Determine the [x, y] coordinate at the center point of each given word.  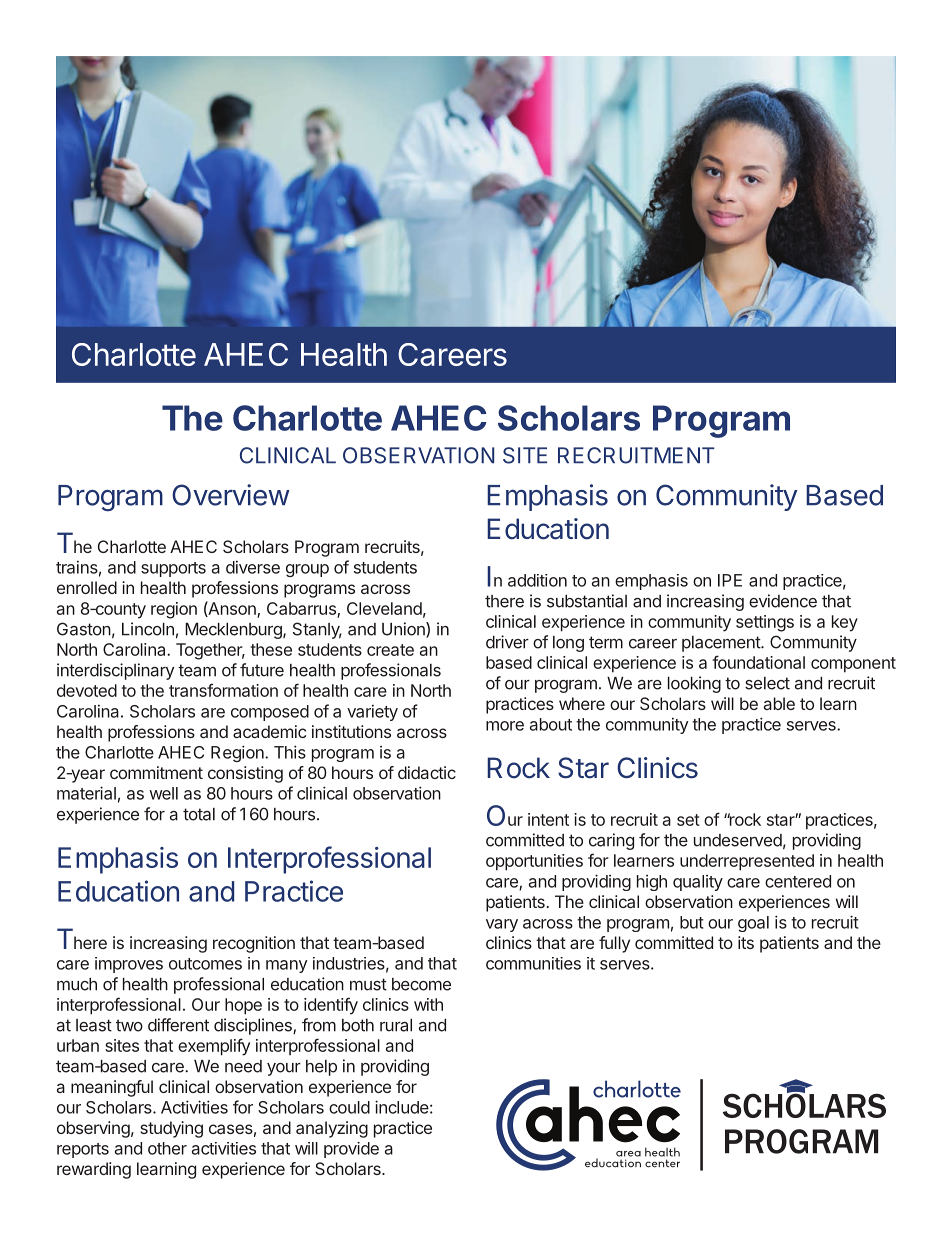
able [779, 703]
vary [502, 925]
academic [269, 731]
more [505, 726]
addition [537, 580]
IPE [730, 580]
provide [351, 1150]
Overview [231, 495]
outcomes [205, 964]
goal [753, 924]
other [167, 1148]
